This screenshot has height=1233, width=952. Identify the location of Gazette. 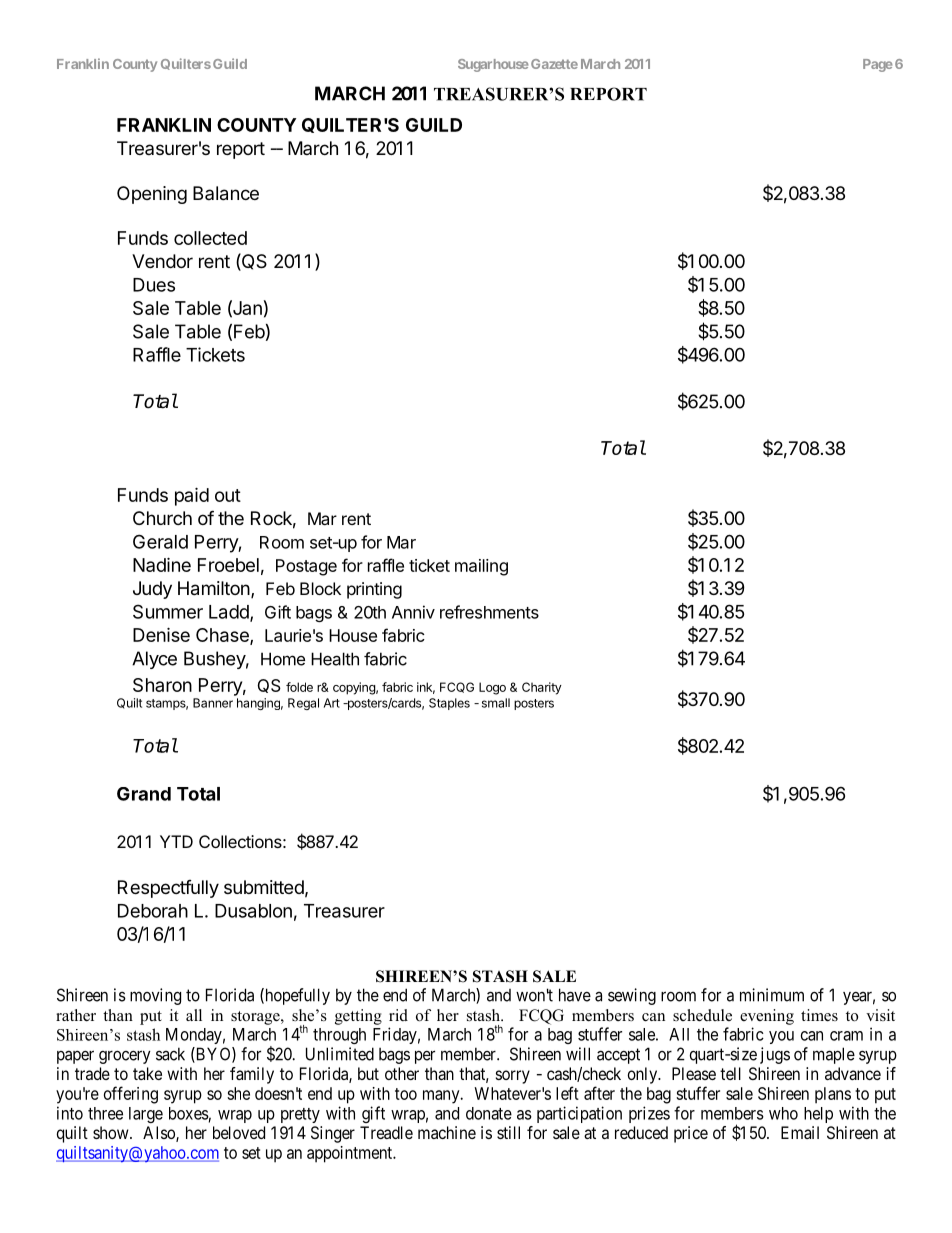
(554, 64).
